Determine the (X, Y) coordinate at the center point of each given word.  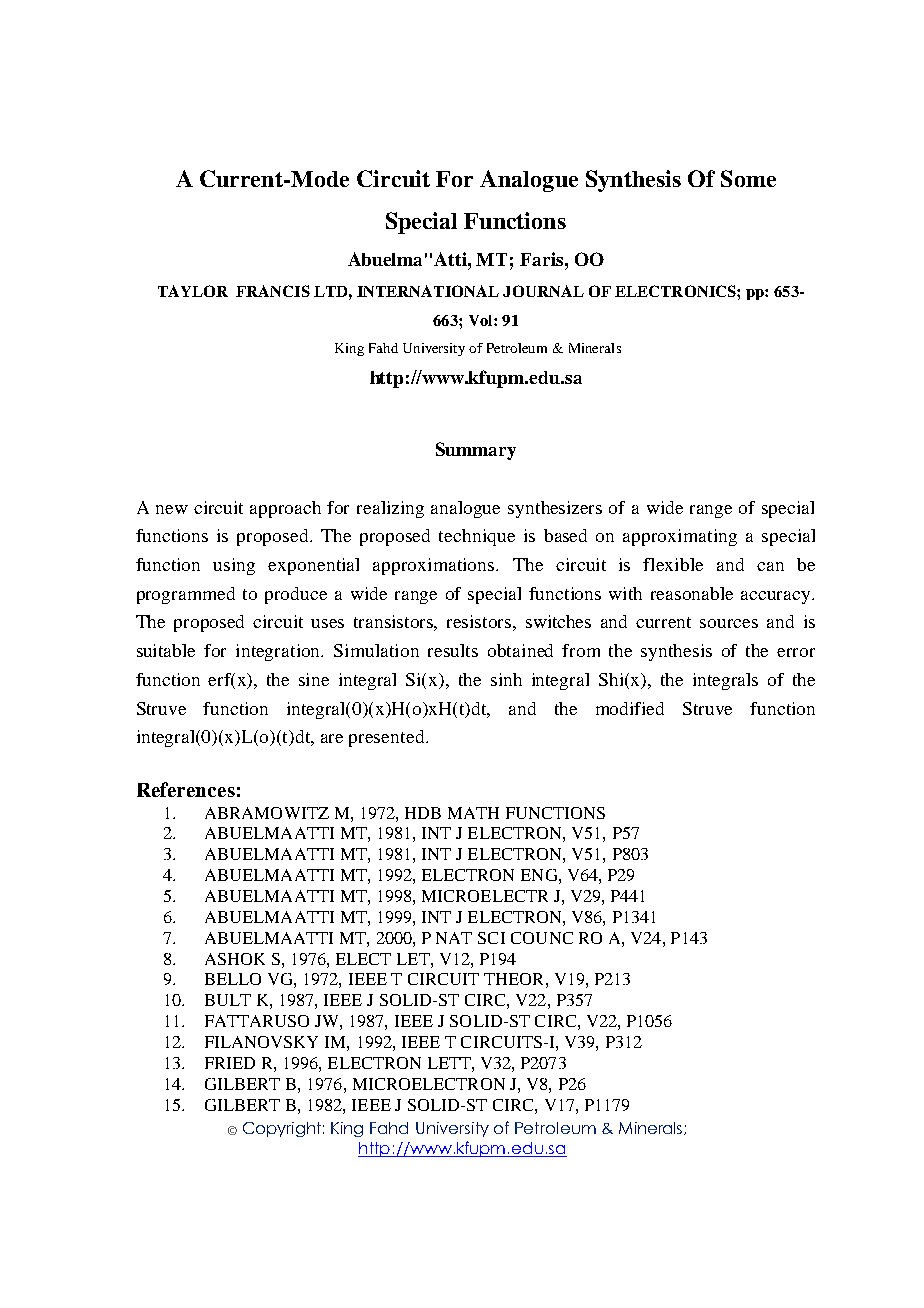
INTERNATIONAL (428, 291)
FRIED (230, 1063)
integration (279, 652)
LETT (450, 1063)
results (453, 650)
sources (729, 623)
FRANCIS (273, 291)
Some (748, 178)
